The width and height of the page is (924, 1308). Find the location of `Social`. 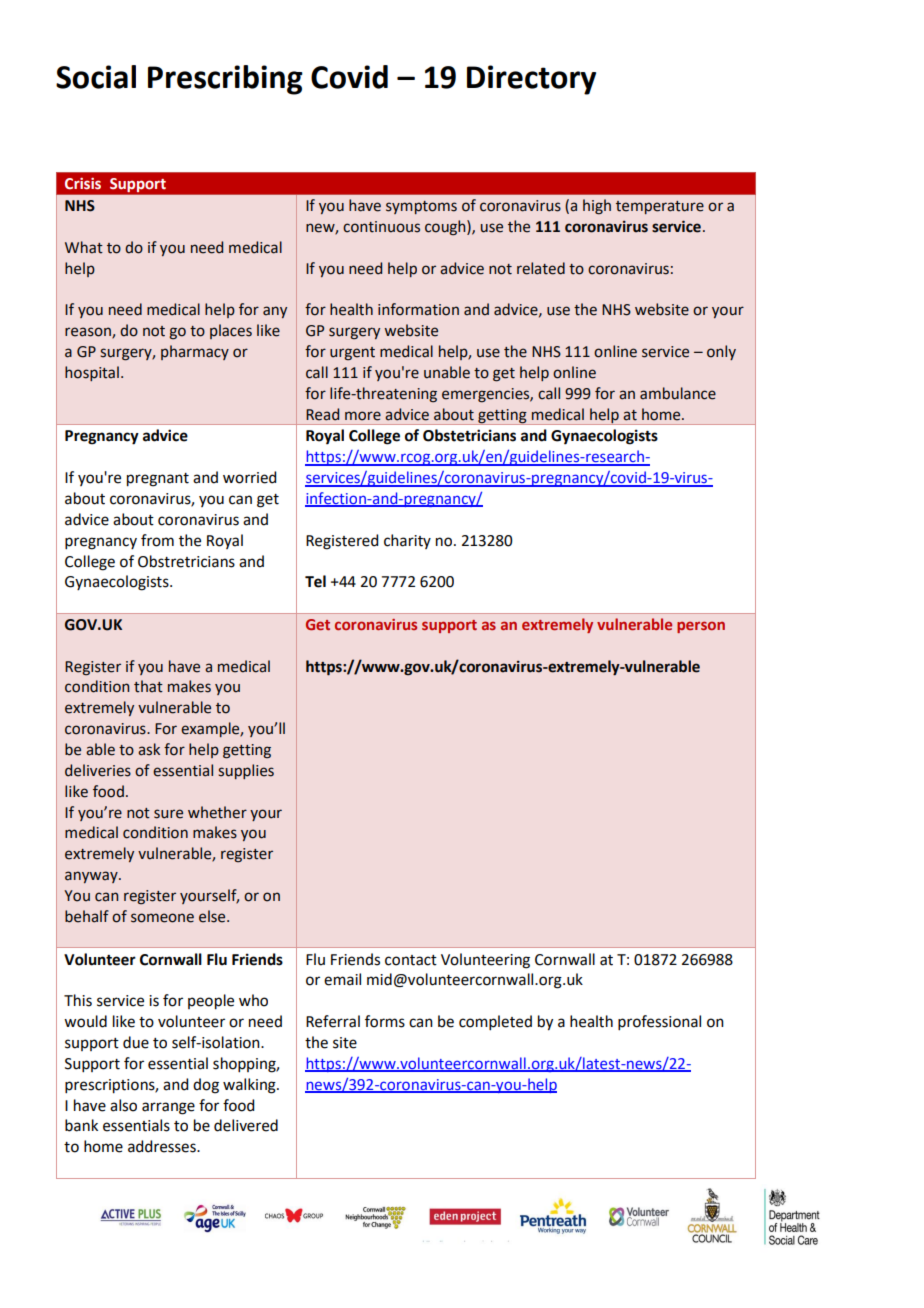

Social is located at coordinates (96, 77).
